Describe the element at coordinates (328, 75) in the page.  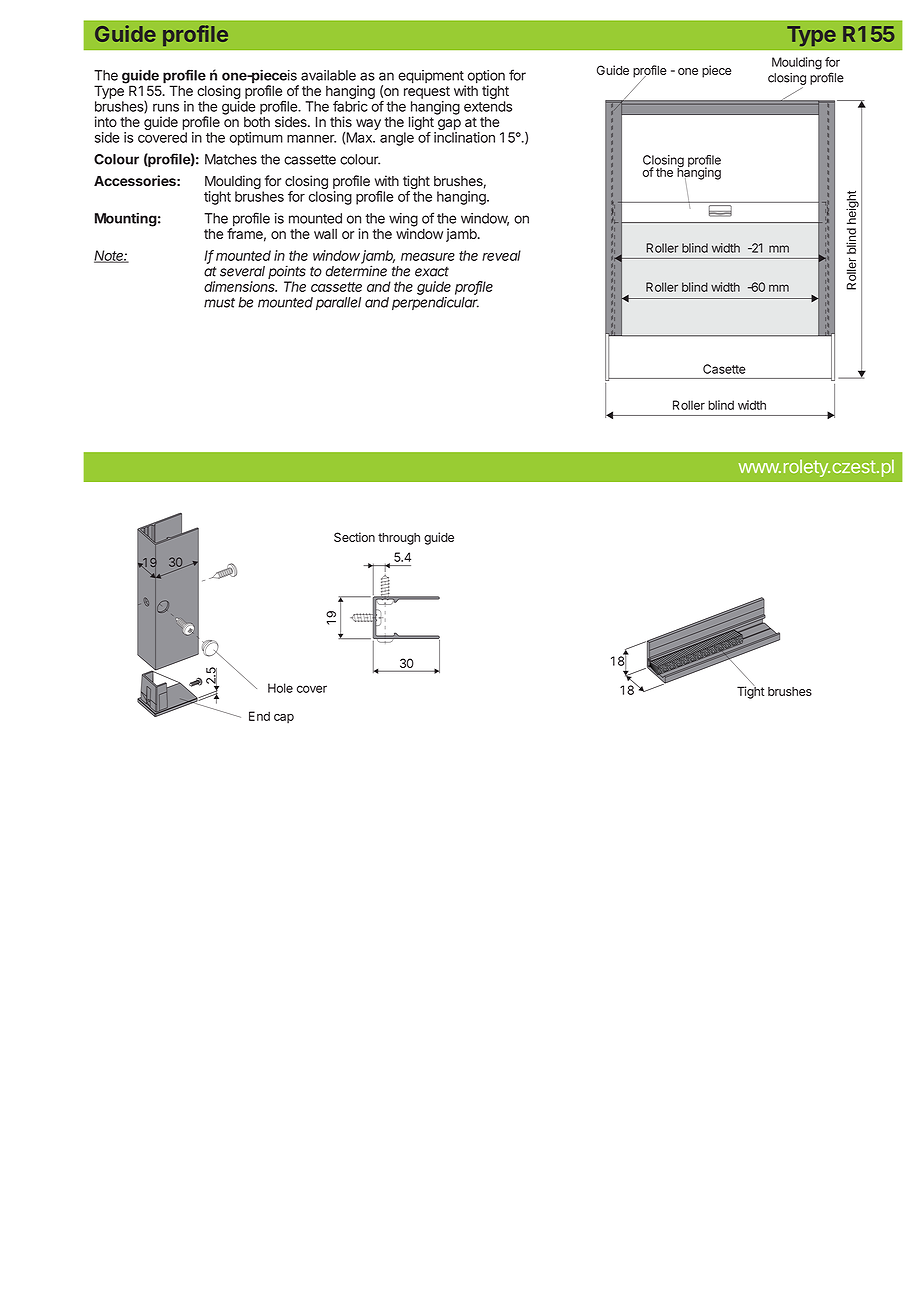
I see `available` at that location.
